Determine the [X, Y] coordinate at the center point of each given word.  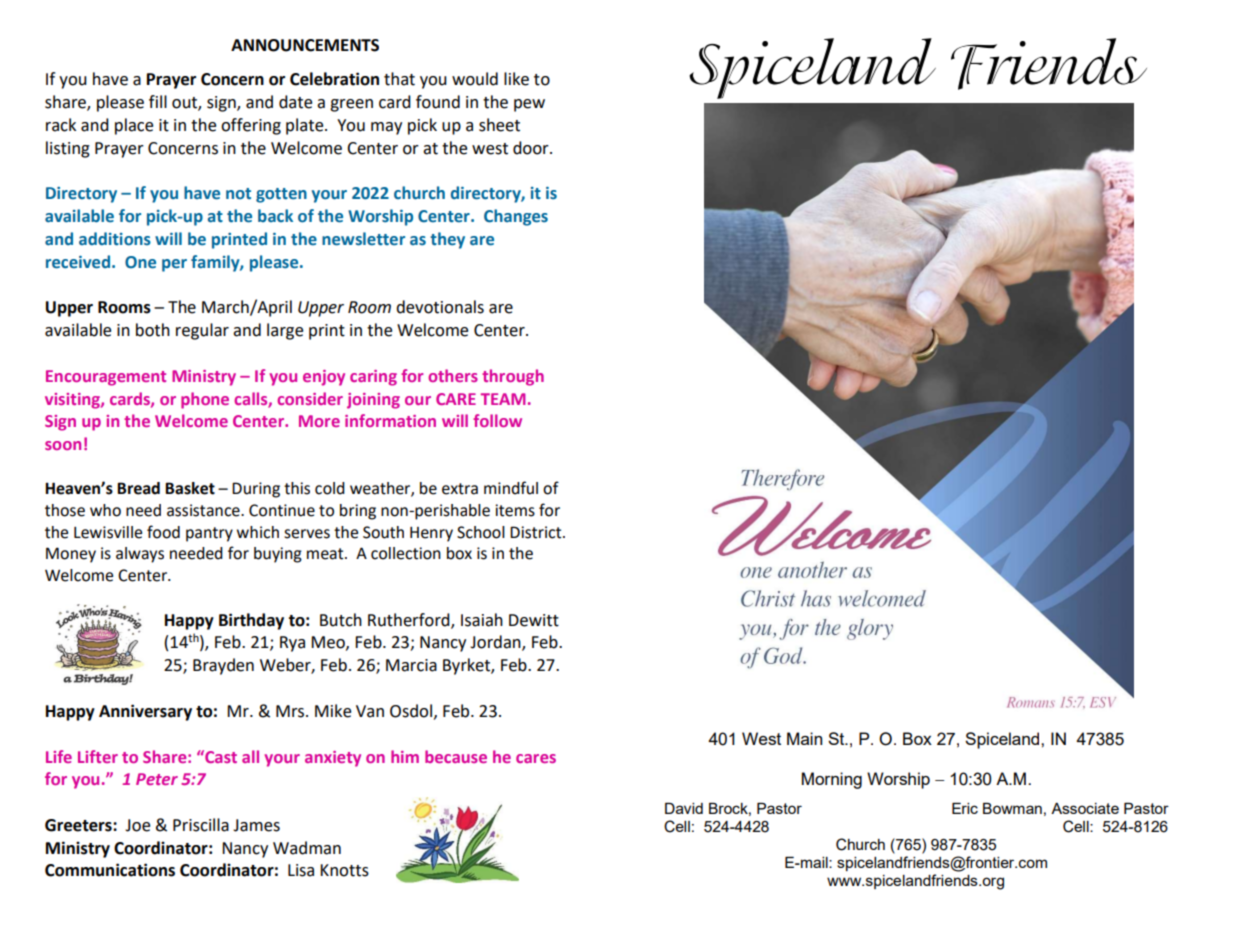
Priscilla [201, 825]
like [516, 79]
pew [529, 105]
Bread [138, 488]
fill [158, 101]
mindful [511, 488]
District [537, 532]
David [684, 808]
